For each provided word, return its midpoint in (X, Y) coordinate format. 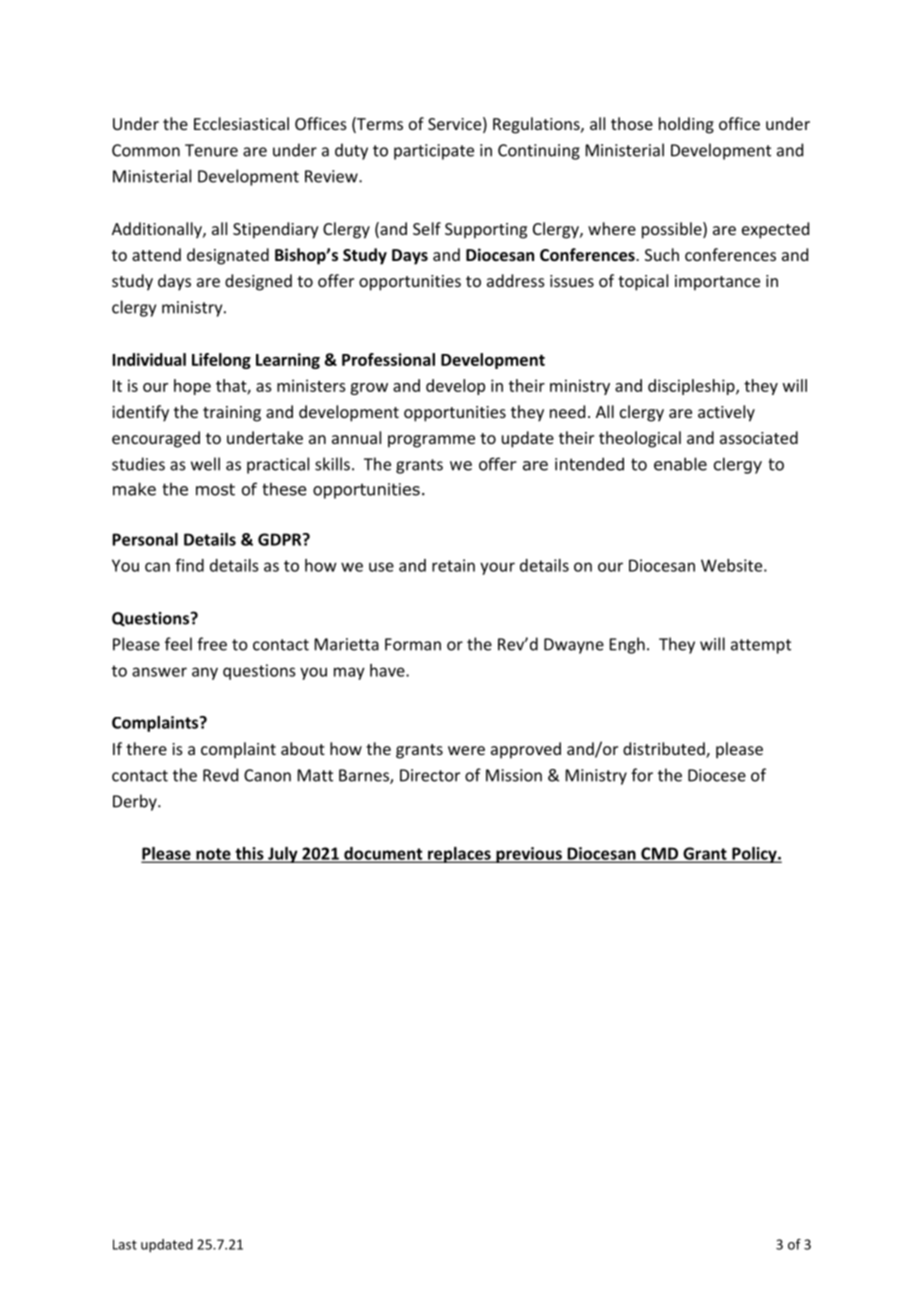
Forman (413, 644)
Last (125, 1244)
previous (529, 855)
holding (686, 125)
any (205, 673)
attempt (761, 646)
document (383, 854)
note (213, 855)
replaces (459, 855)
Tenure (211, 150)
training (232, 414)
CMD (659, 854)
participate (434, 152)
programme (431, 441)
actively (726, 413)
